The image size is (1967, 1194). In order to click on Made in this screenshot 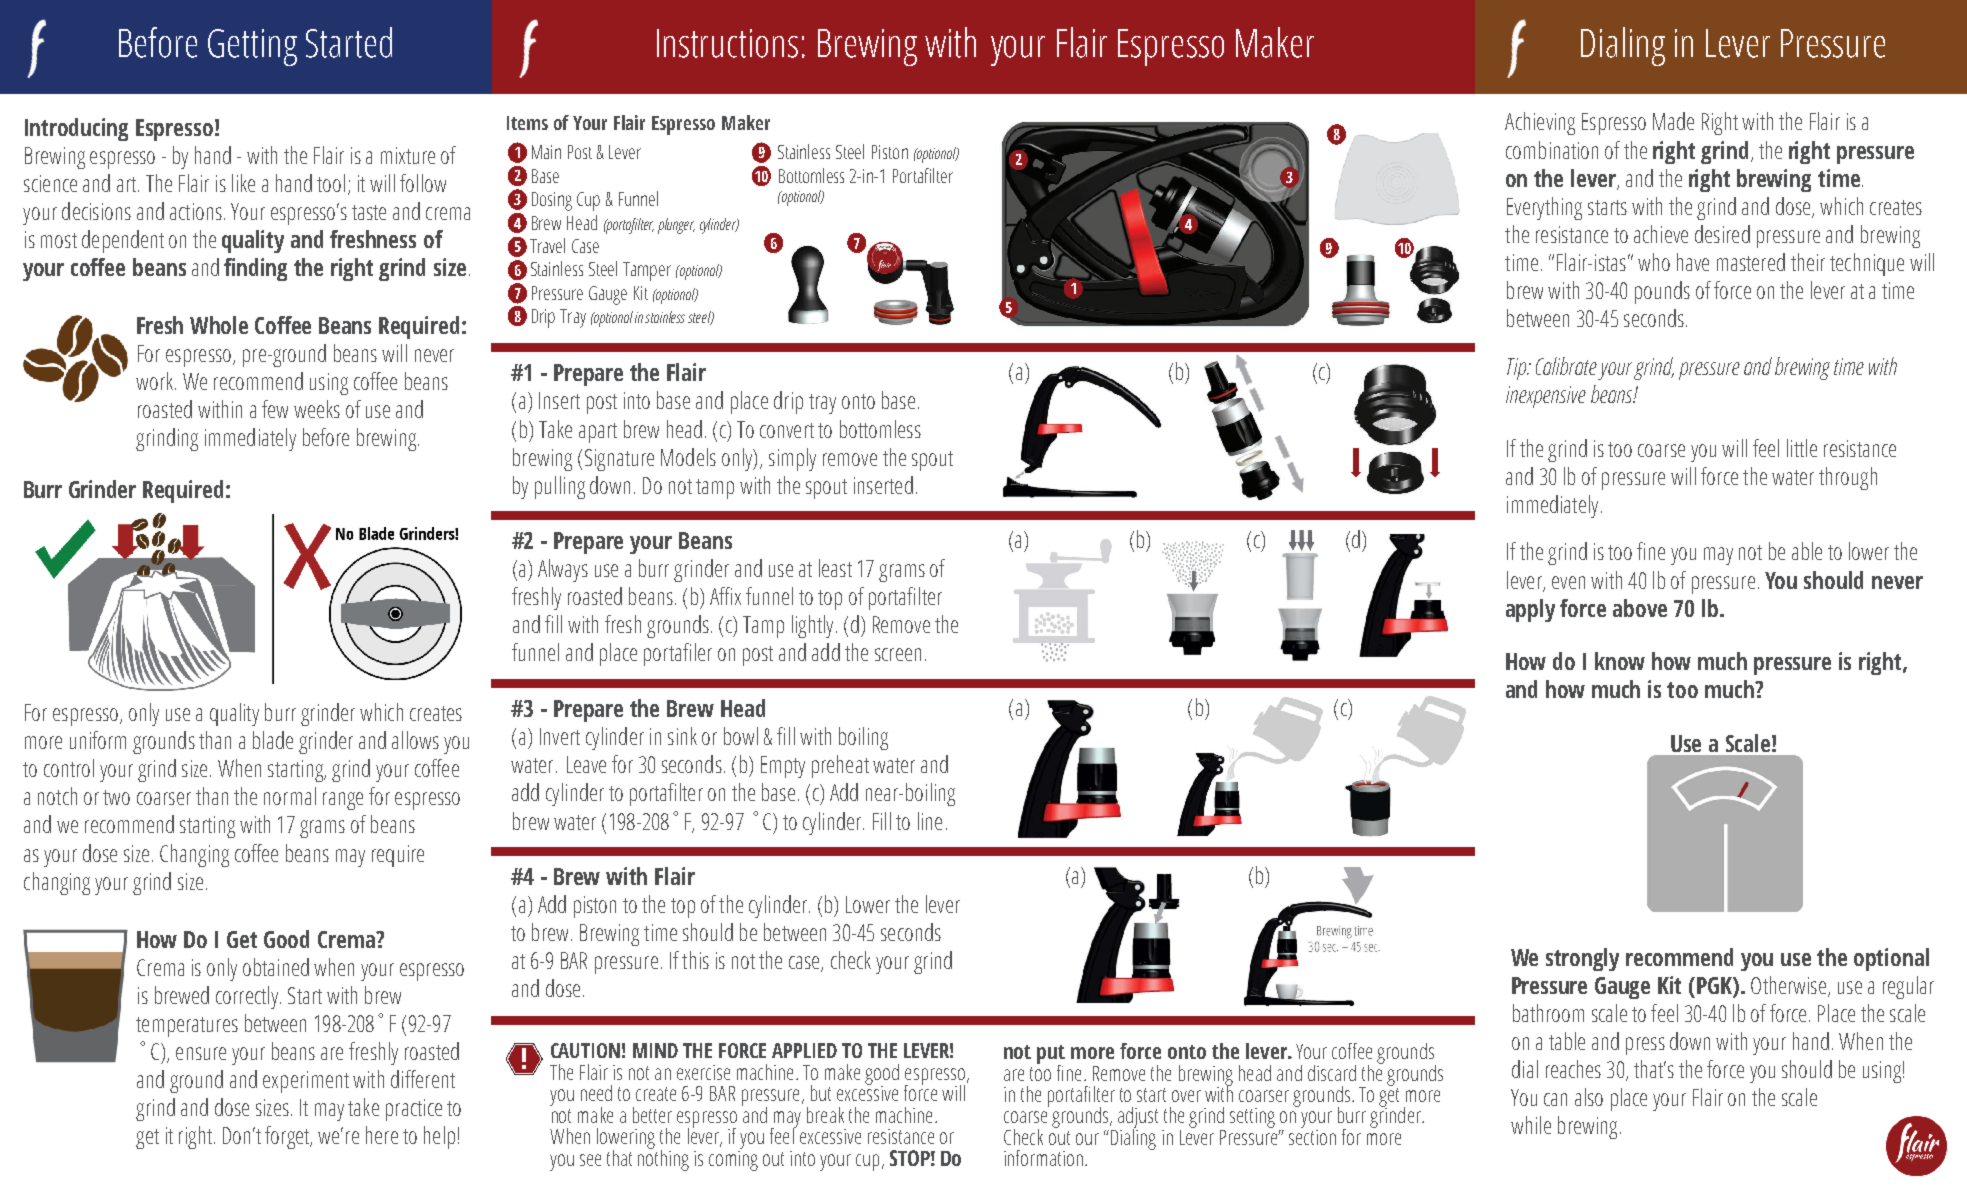, I will do `click(1673, 121)`.
